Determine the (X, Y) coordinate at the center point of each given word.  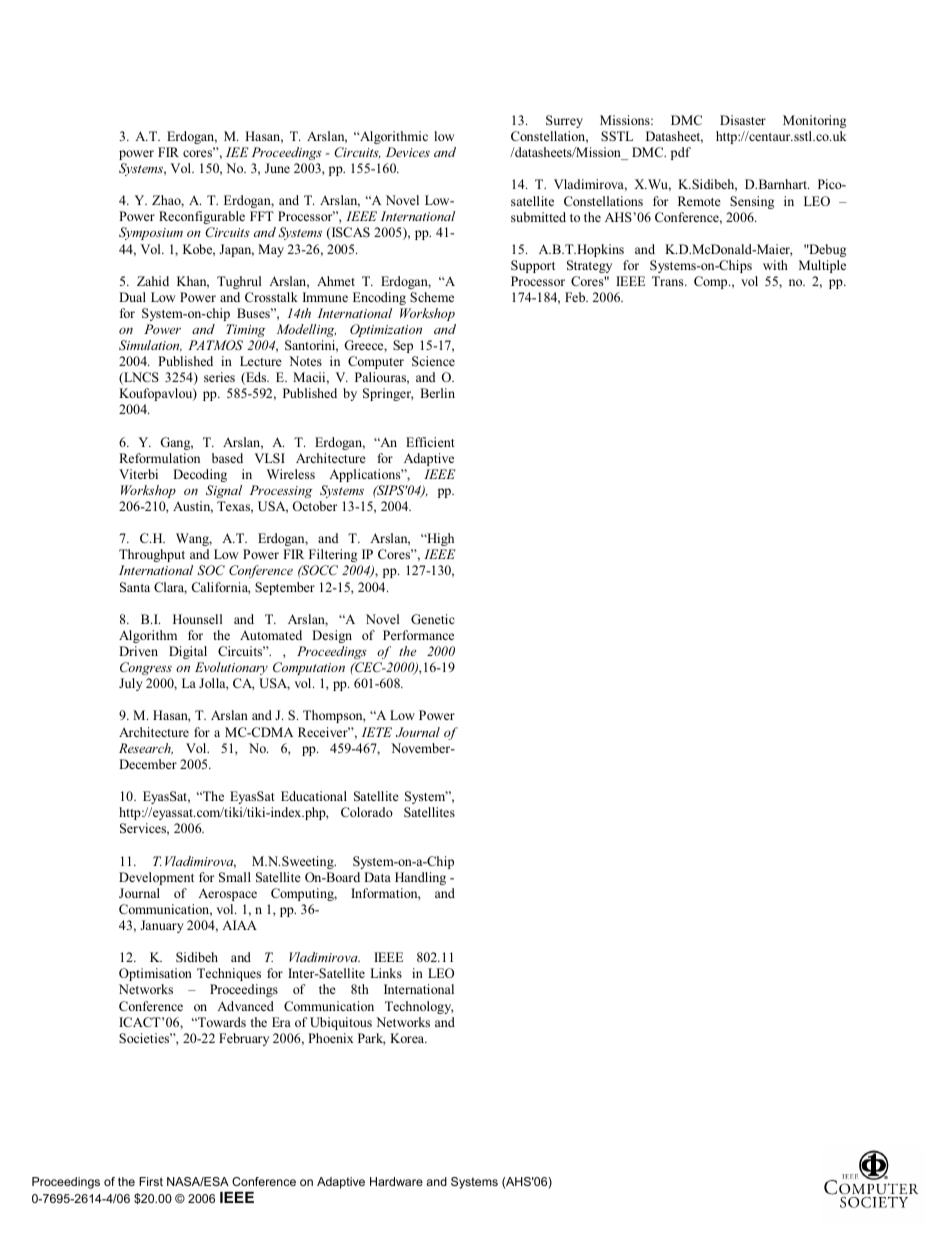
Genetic (433, 619)
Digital (188, 652)
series (219, 377)
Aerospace (227, 894)
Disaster (743, 120)
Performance (418, 635)
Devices (408, 152)
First (151, 1181)
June (277, 168)
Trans (669, 281)
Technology (419, 1007)
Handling (420, 878)
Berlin (437, 393)
